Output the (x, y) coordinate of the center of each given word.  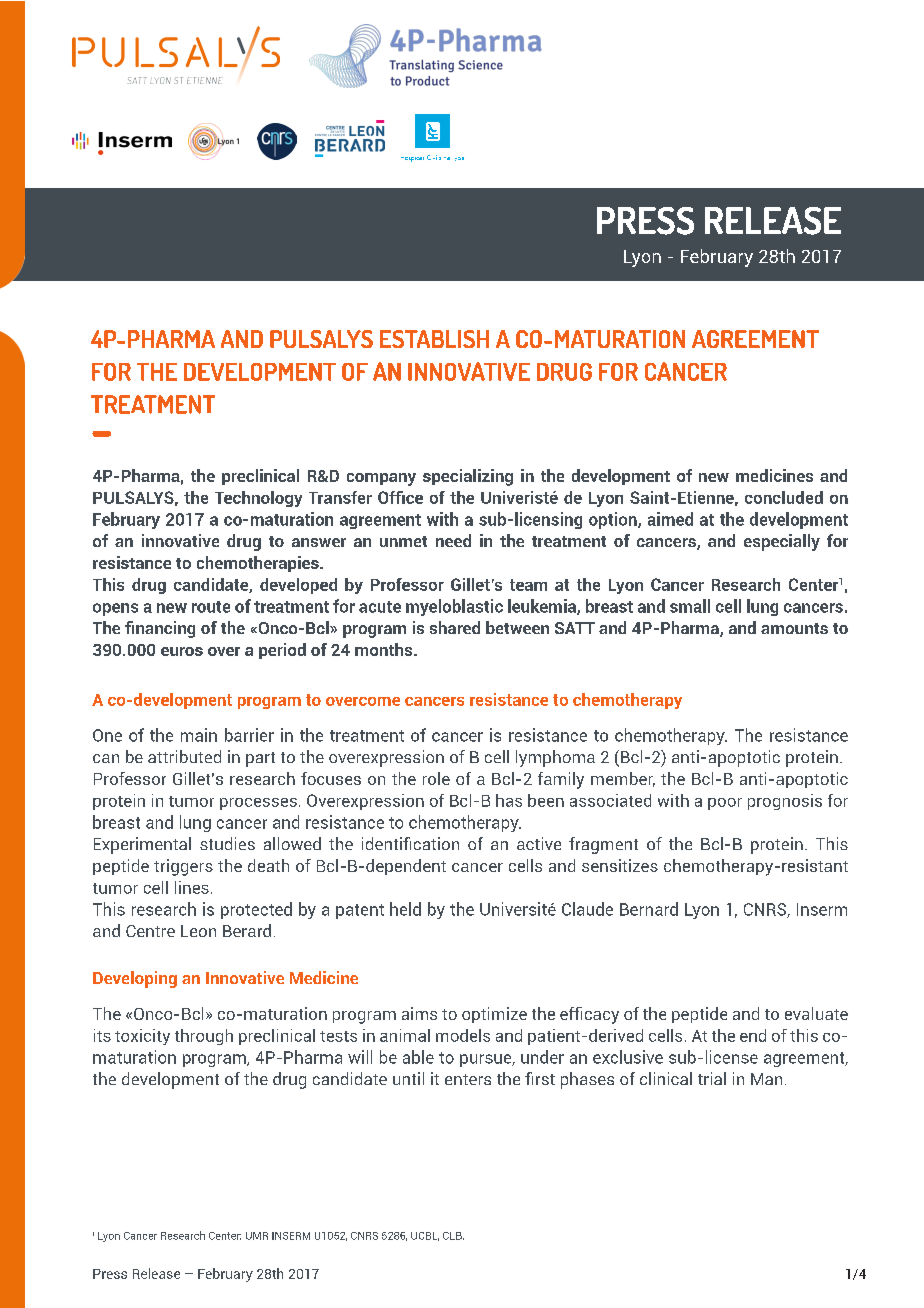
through (204, 1037)
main (199, 735)
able (418, 1057)
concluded (784, 497)
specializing (468, 477)
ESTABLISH (434, 339)
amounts (794, 628)
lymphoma (555, 758)
